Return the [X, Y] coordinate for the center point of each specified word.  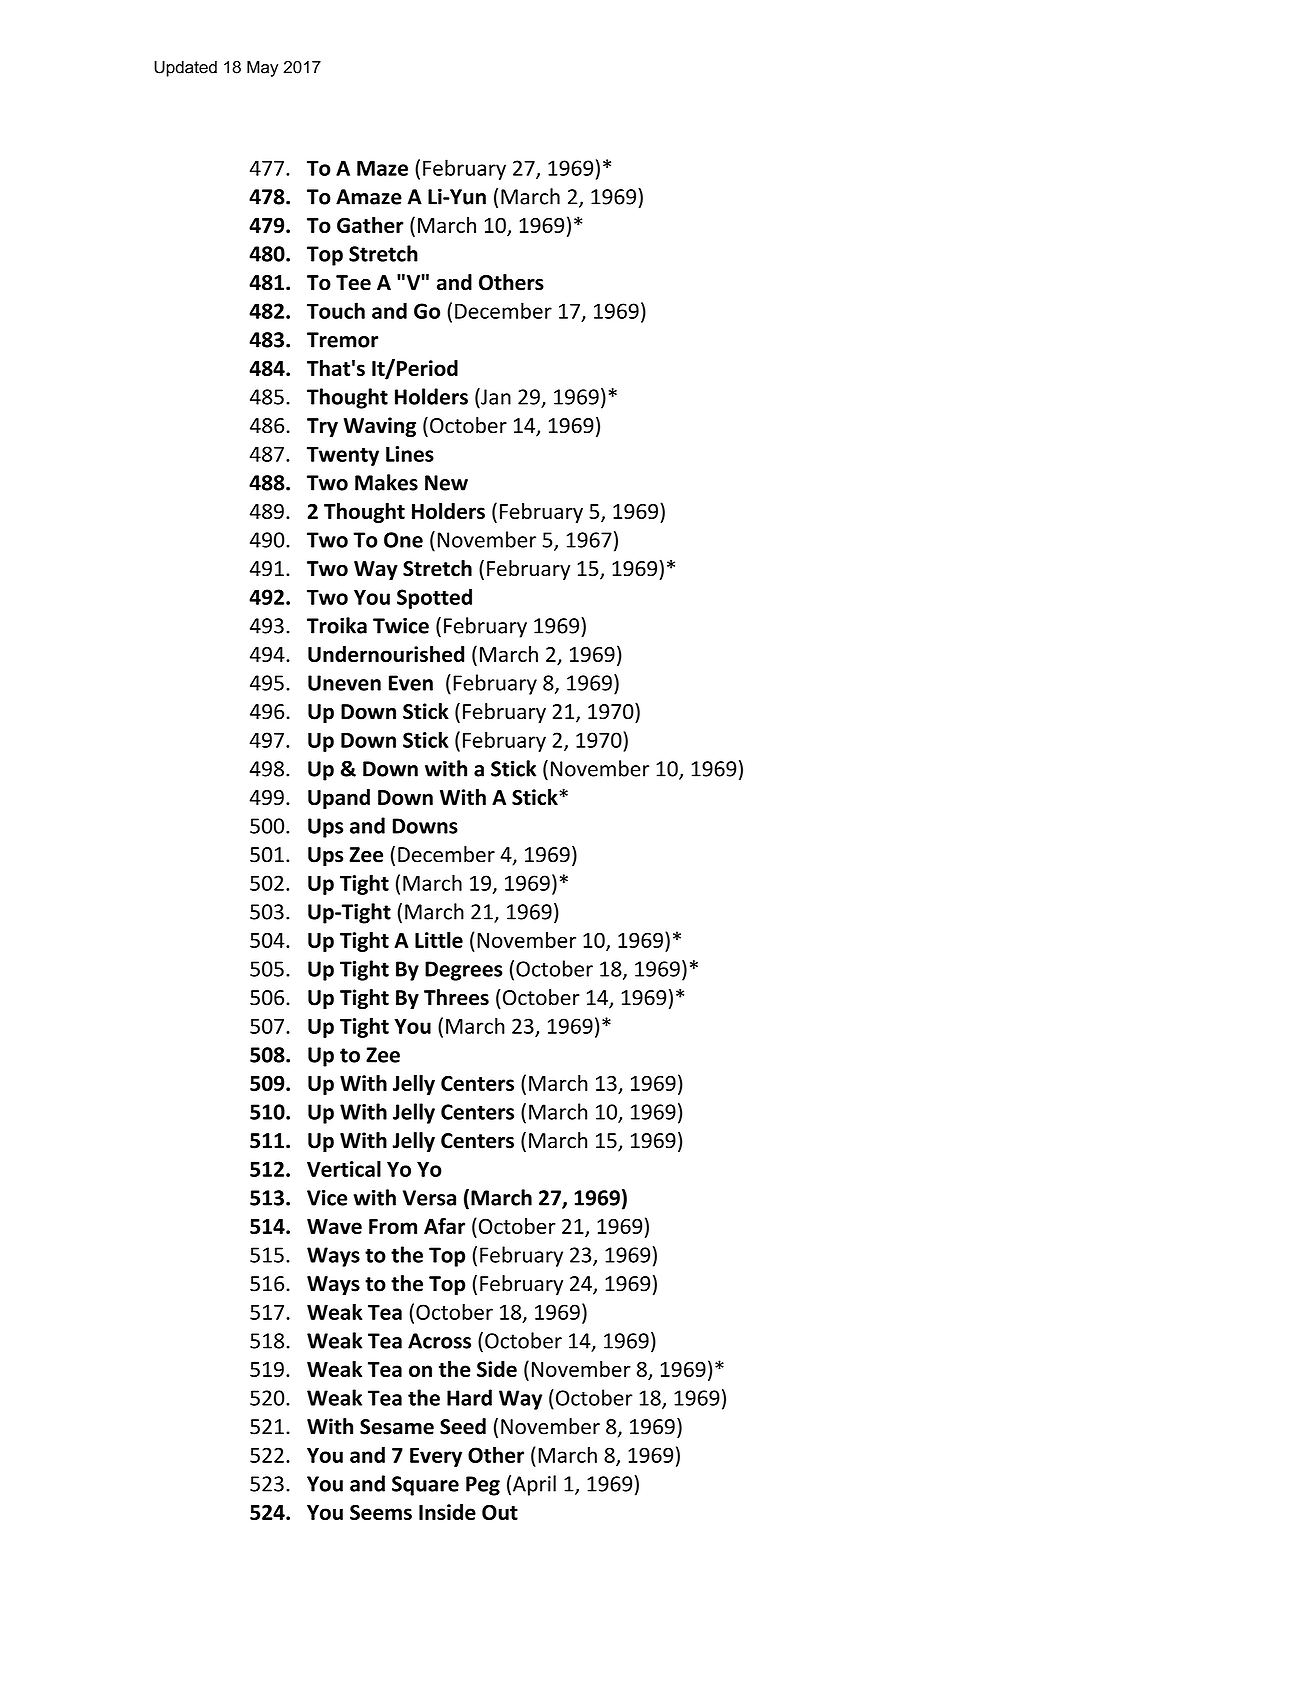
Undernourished [386, 654]
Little [439, 940]
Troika [337, 625]
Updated [185, 69]
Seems [381, 1512]
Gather [370, 225]
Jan [495, 396]
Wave [334, 1226]
